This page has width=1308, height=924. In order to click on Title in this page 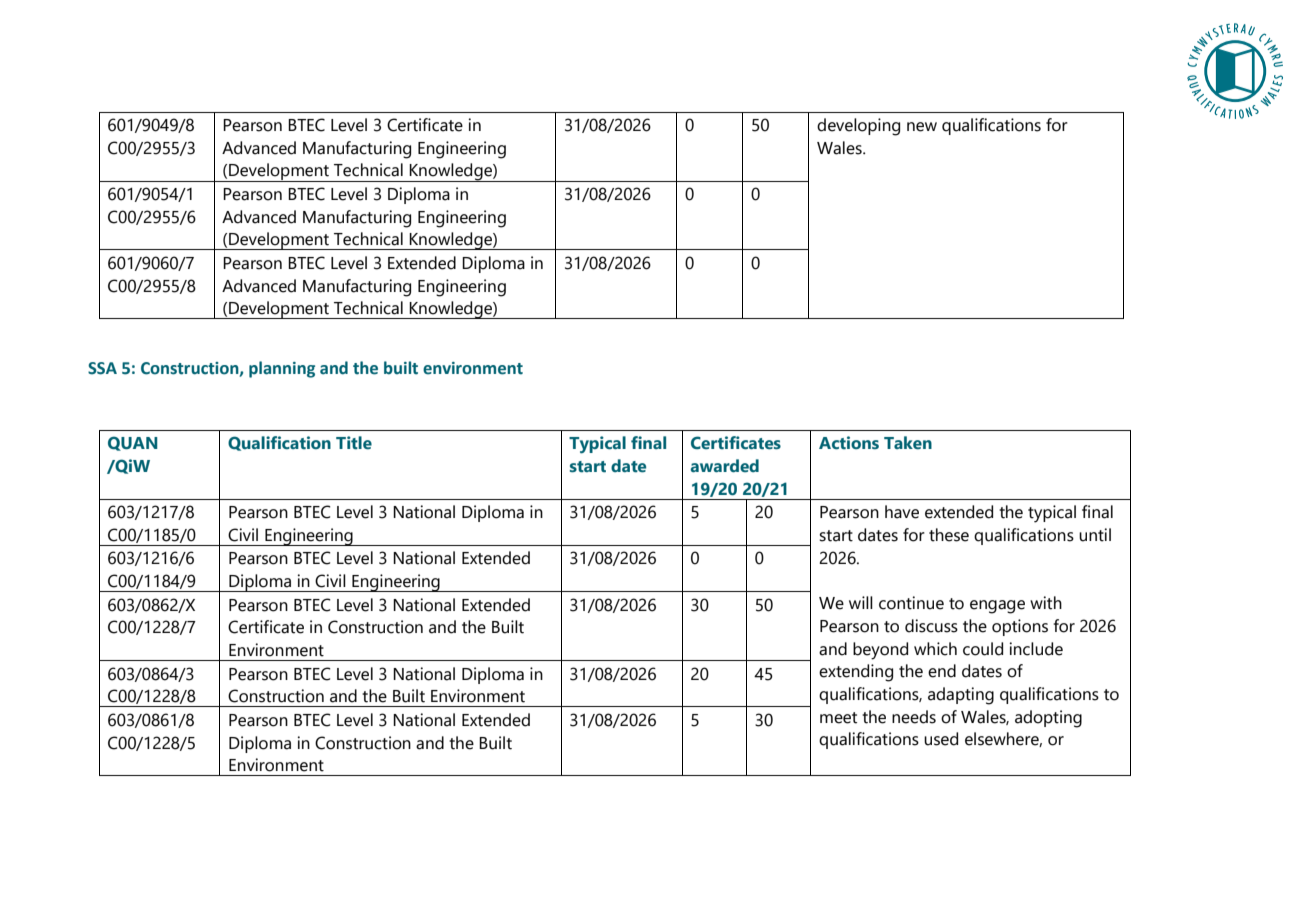, I will do `click(354, 443)`.
